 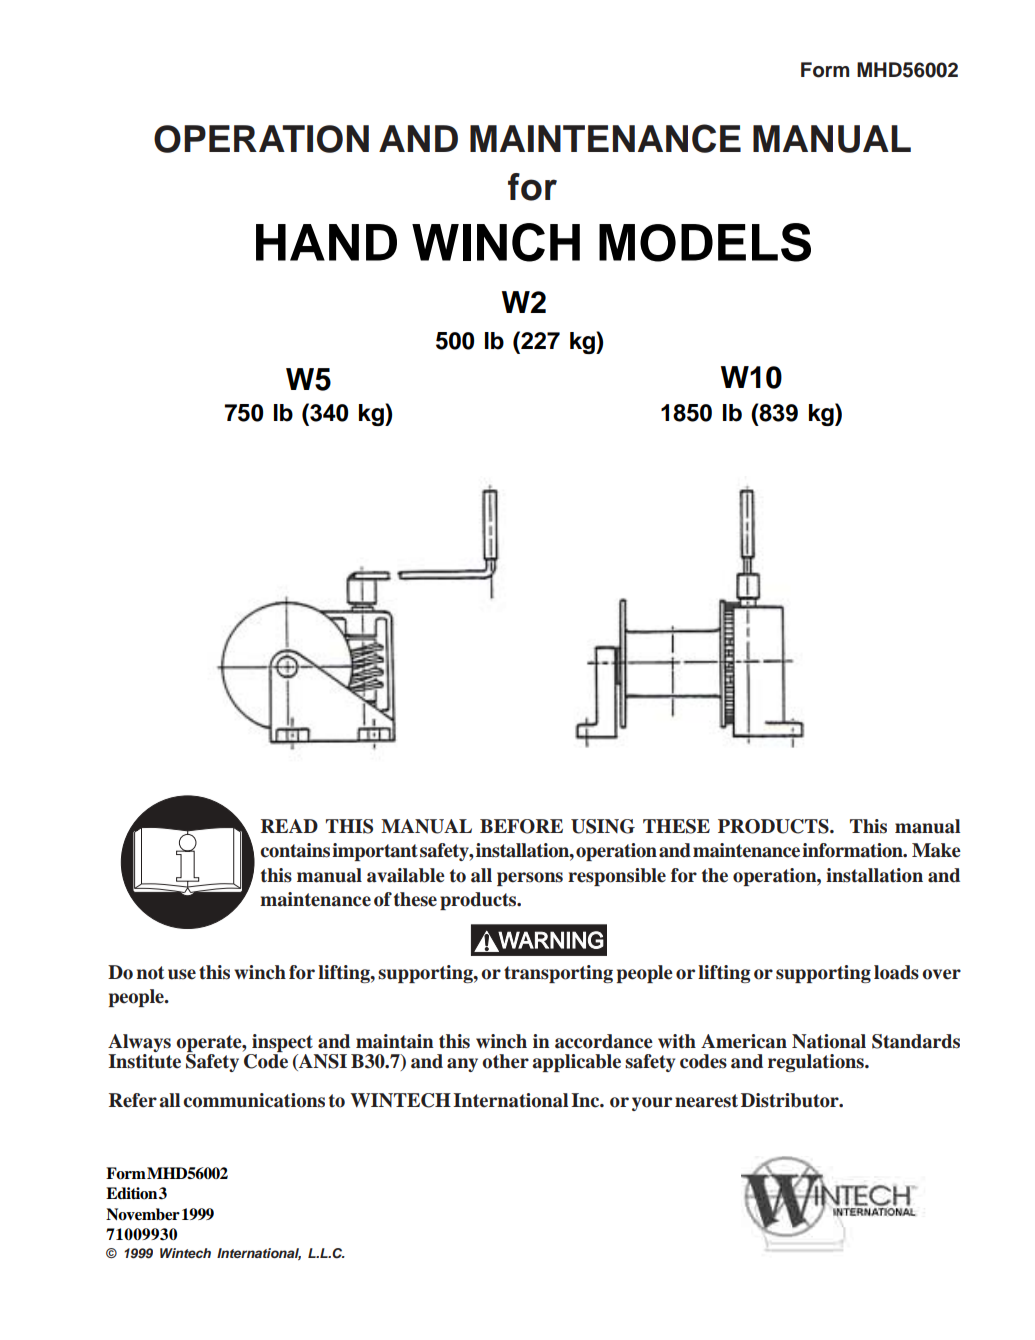 I want to click on contains, so click(x=295, y=850).
